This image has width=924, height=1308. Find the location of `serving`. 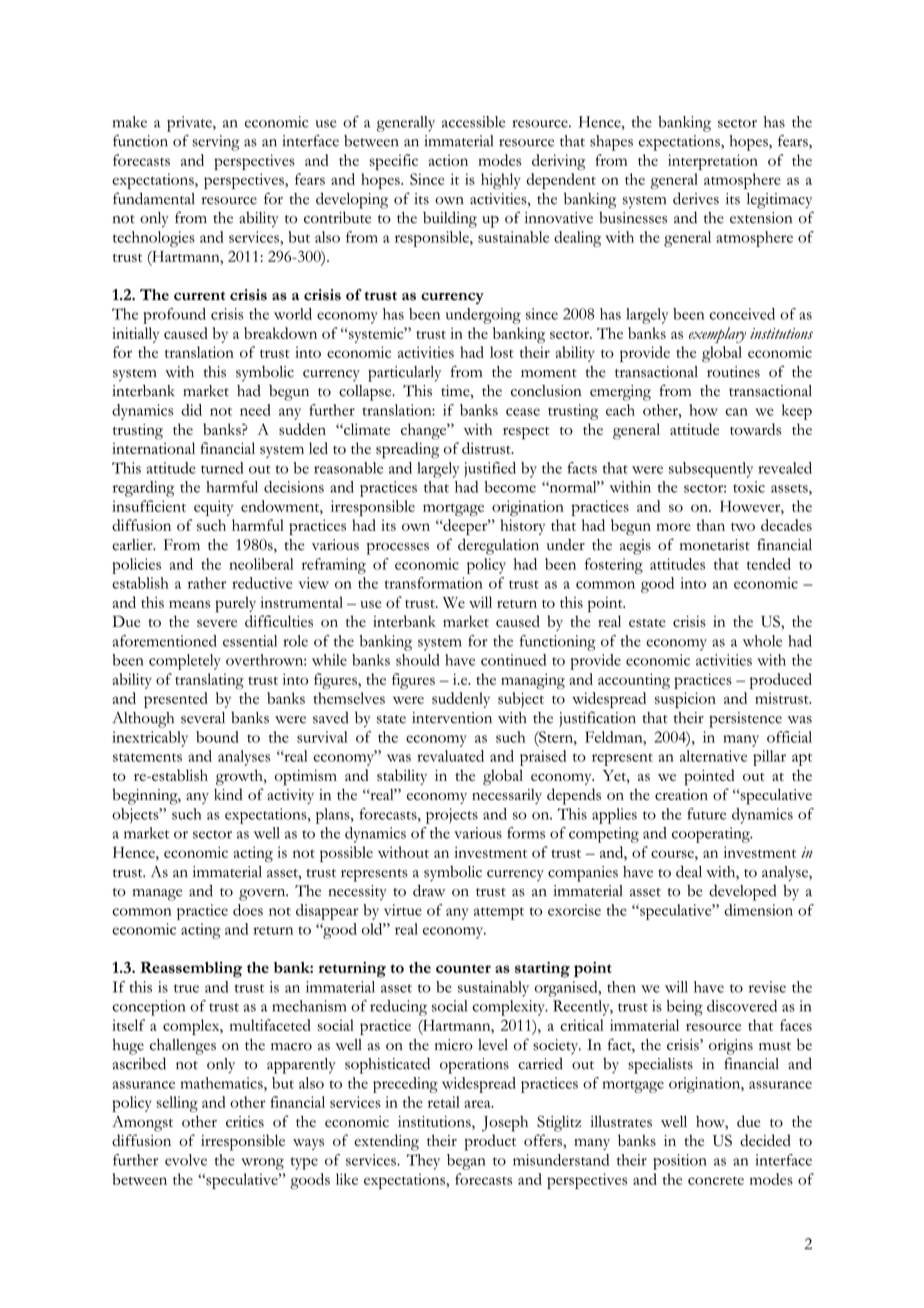

serving is located at coordinates (216, 143).
